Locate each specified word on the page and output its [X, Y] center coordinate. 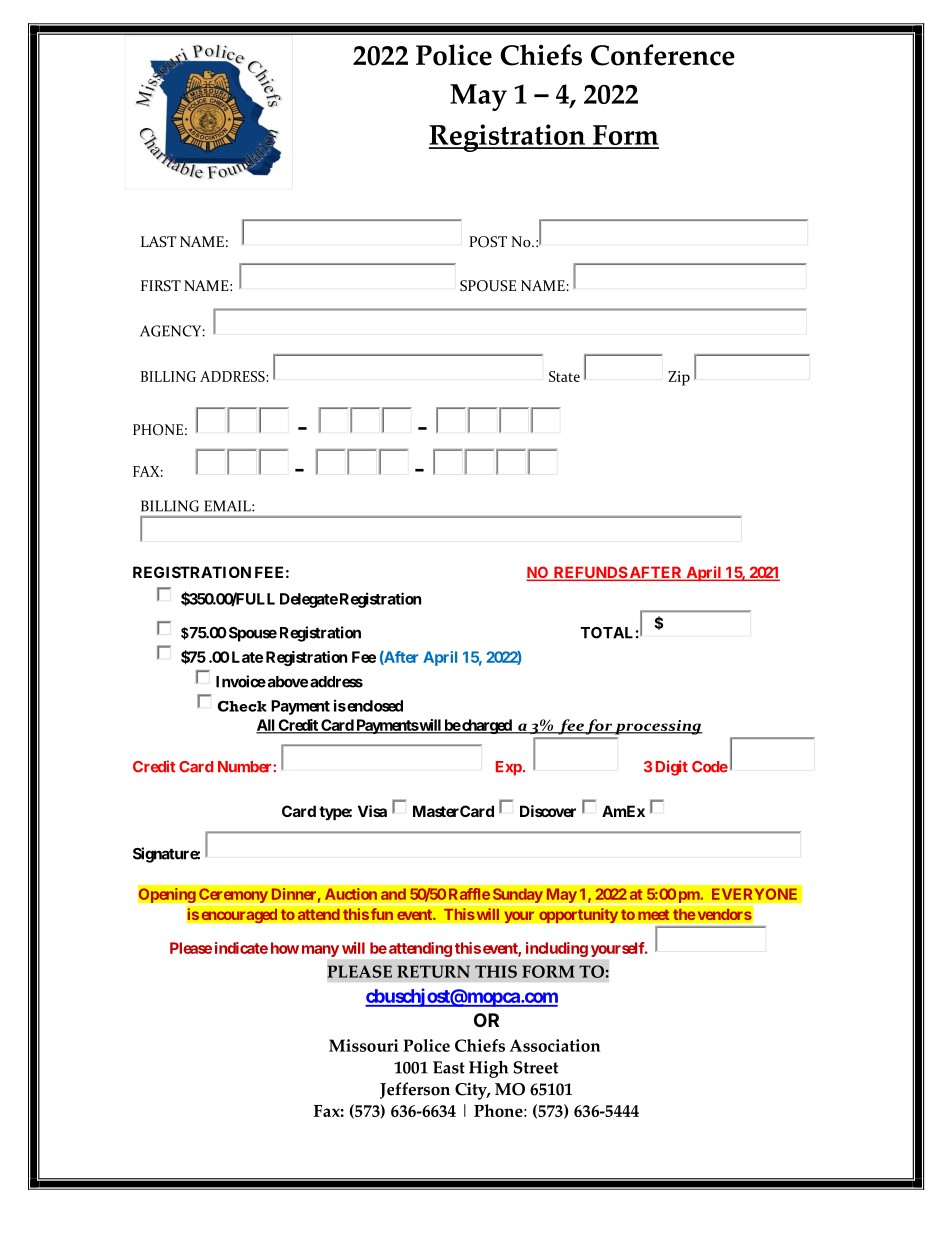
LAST [159, 241]
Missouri [364, 1045]
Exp [509, 768]
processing [658, 727]
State [564, 376]
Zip [679, 378]
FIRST [161, 285]
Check [242, 706]
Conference [663, 55]
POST [488, 242]
